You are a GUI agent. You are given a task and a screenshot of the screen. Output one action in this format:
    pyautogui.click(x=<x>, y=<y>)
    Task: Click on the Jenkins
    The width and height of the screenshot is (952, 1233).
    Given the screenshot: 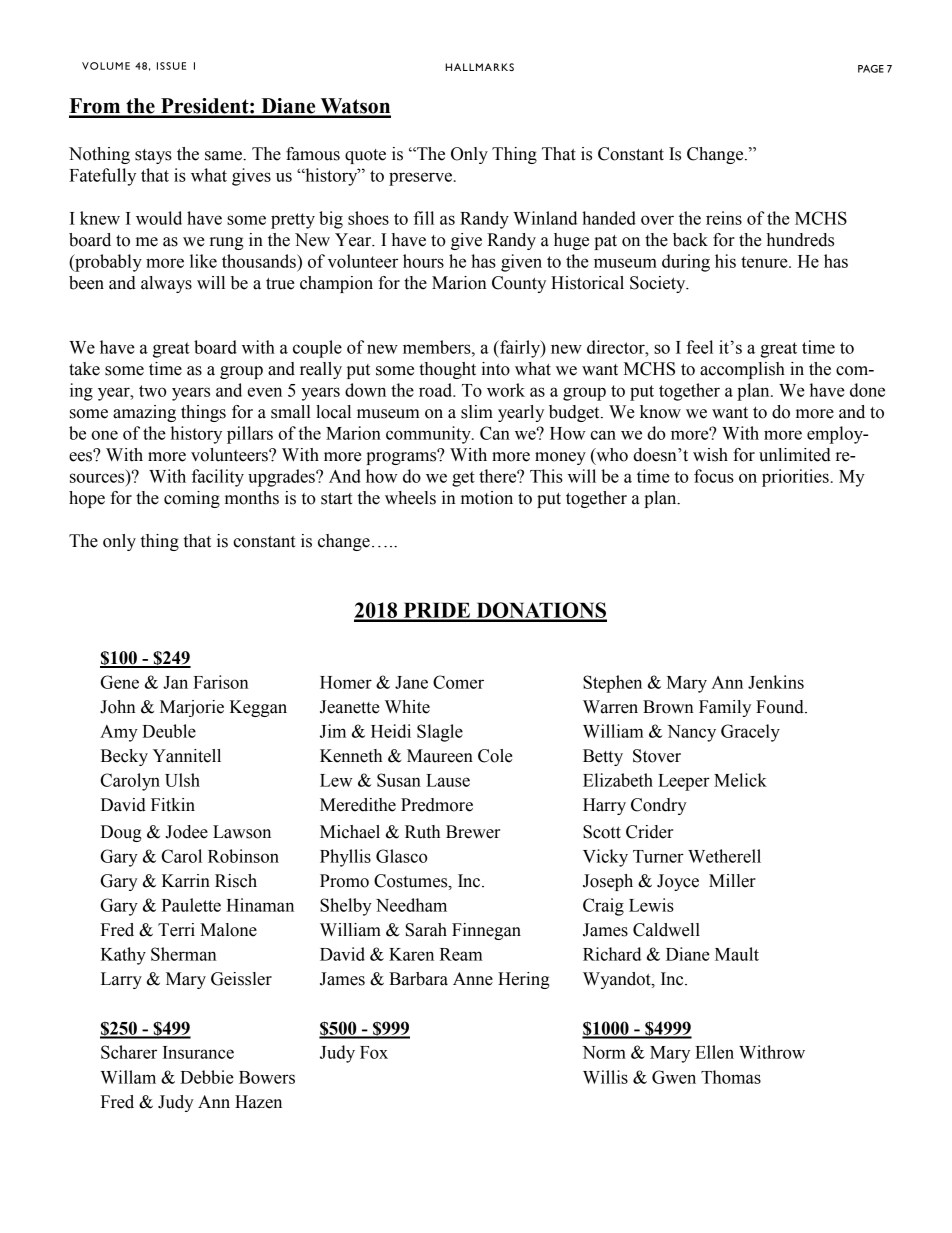 What is the action you would take?
    pyautogui.click(x=776, y=682)
